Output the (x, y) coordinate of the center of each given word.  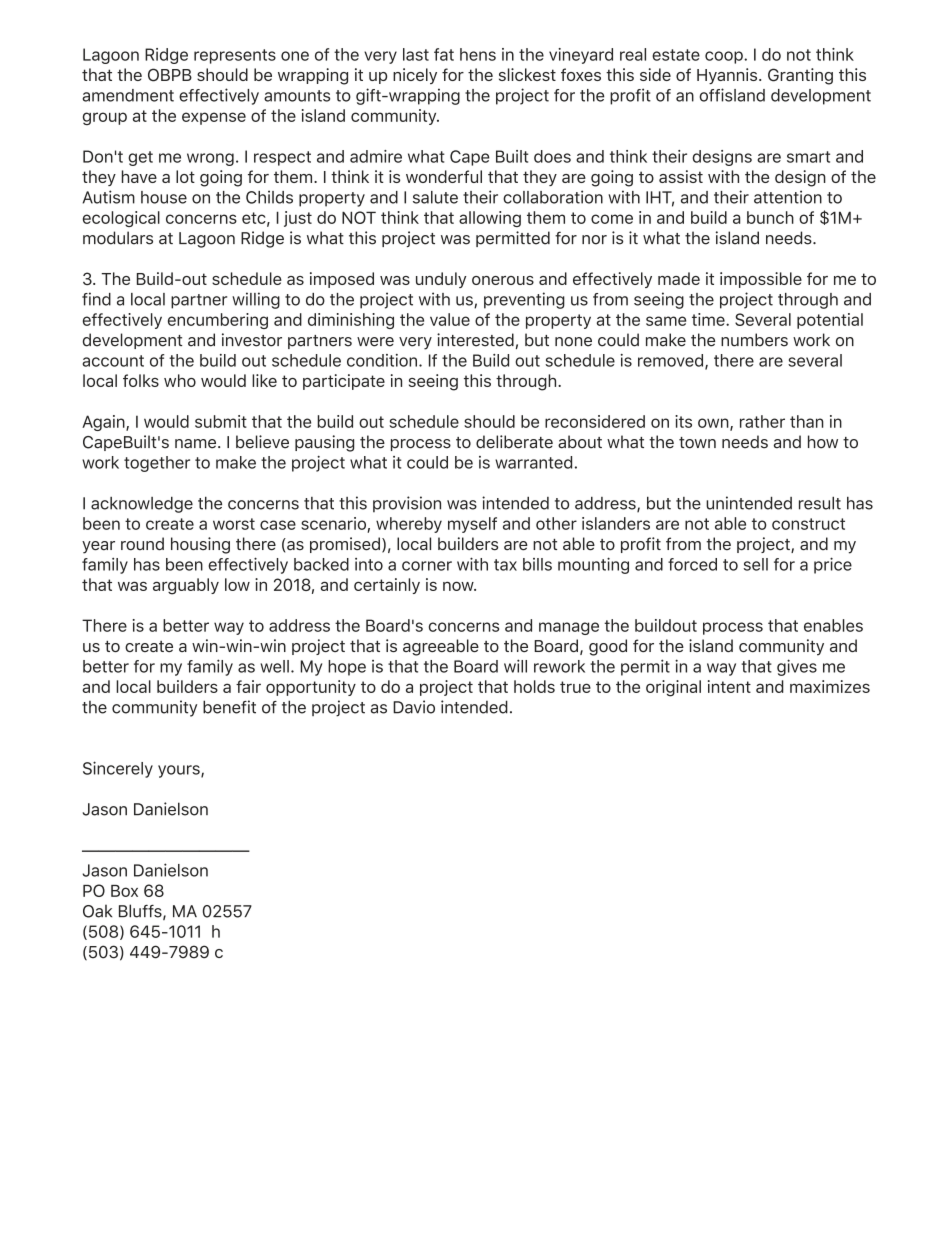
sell (756, 564)
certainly (387, 586)
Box (124, 891)
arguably (186, 586)
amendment (128, 95)
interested (475, 340)
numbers (754, 340)
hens (478, 54)
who (180, 380)
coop (725, 57)
